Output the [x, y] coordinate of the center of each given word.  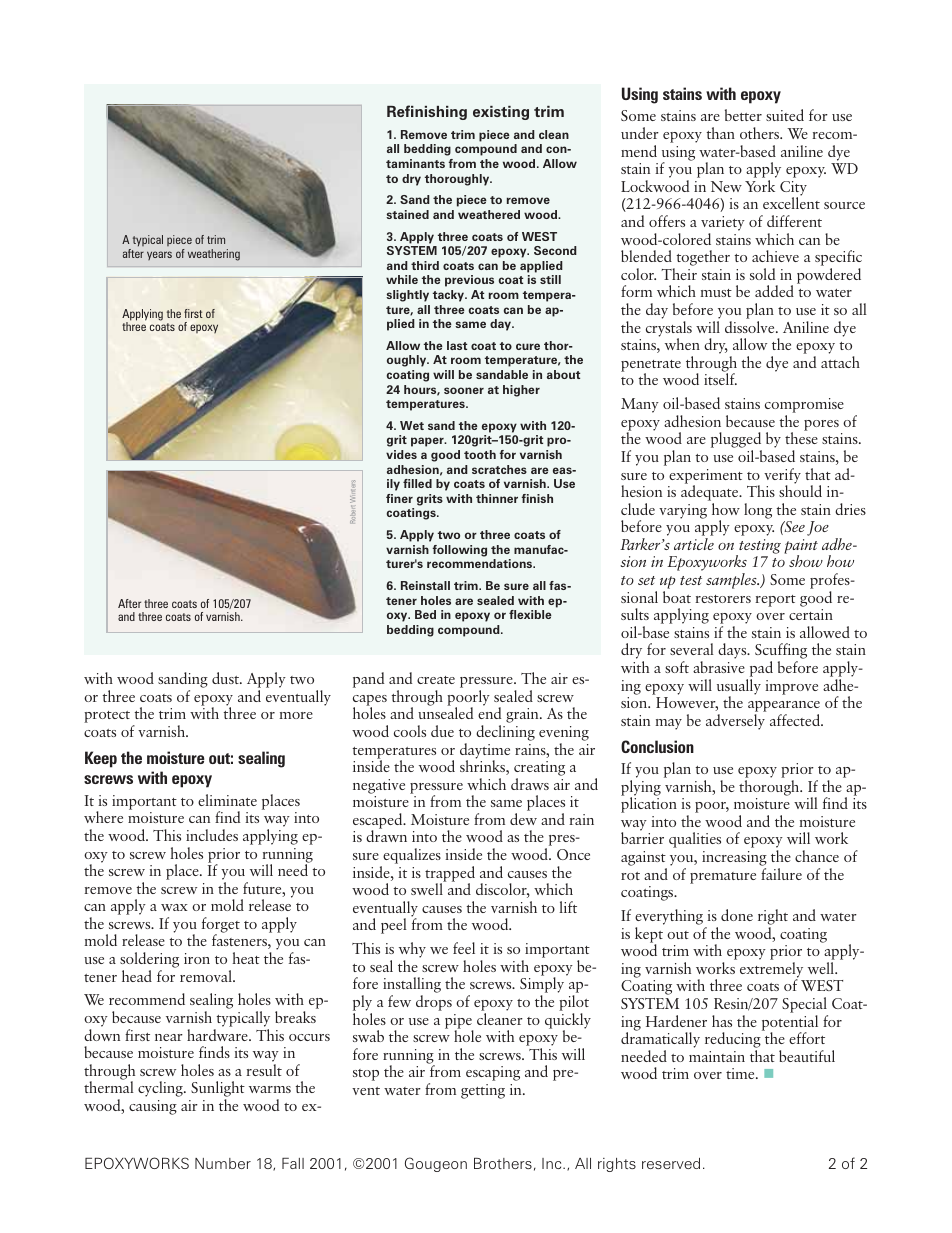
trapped [450, 875]
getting [483, 1091]
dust [226, 678]
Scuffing [781, 652]
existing [501, 113]
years [159, 255]
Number [223, 1163]
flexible [530, 614]
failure [781, 874]
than [720, 133]
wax [174, 907]
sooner [464, 390]
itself [720, 379]
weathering [214, 255]
